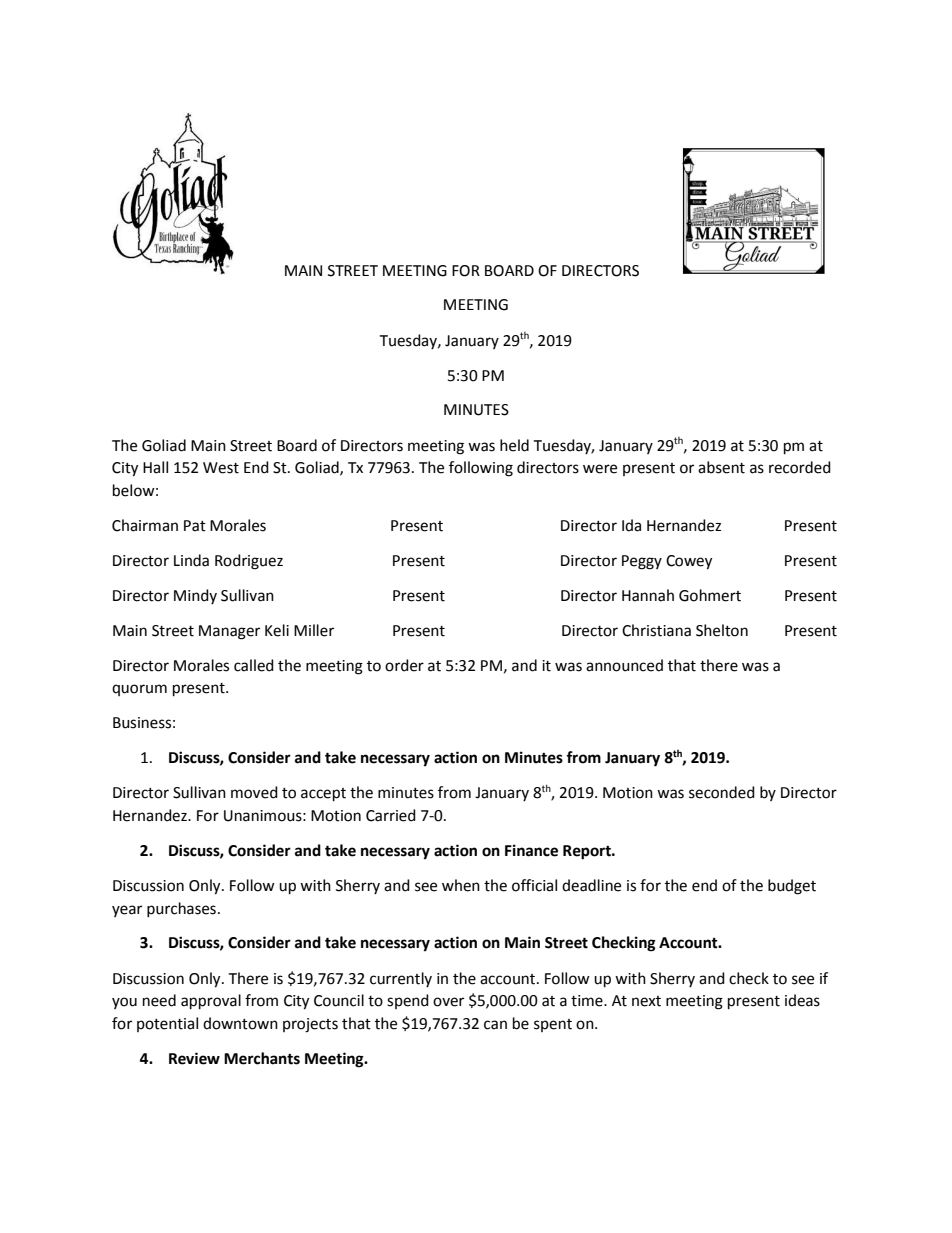 This screenshot has width=952, height=1233. Describe the element at coordinates (221, 468) in the screenshot. I see `West` at that location.
